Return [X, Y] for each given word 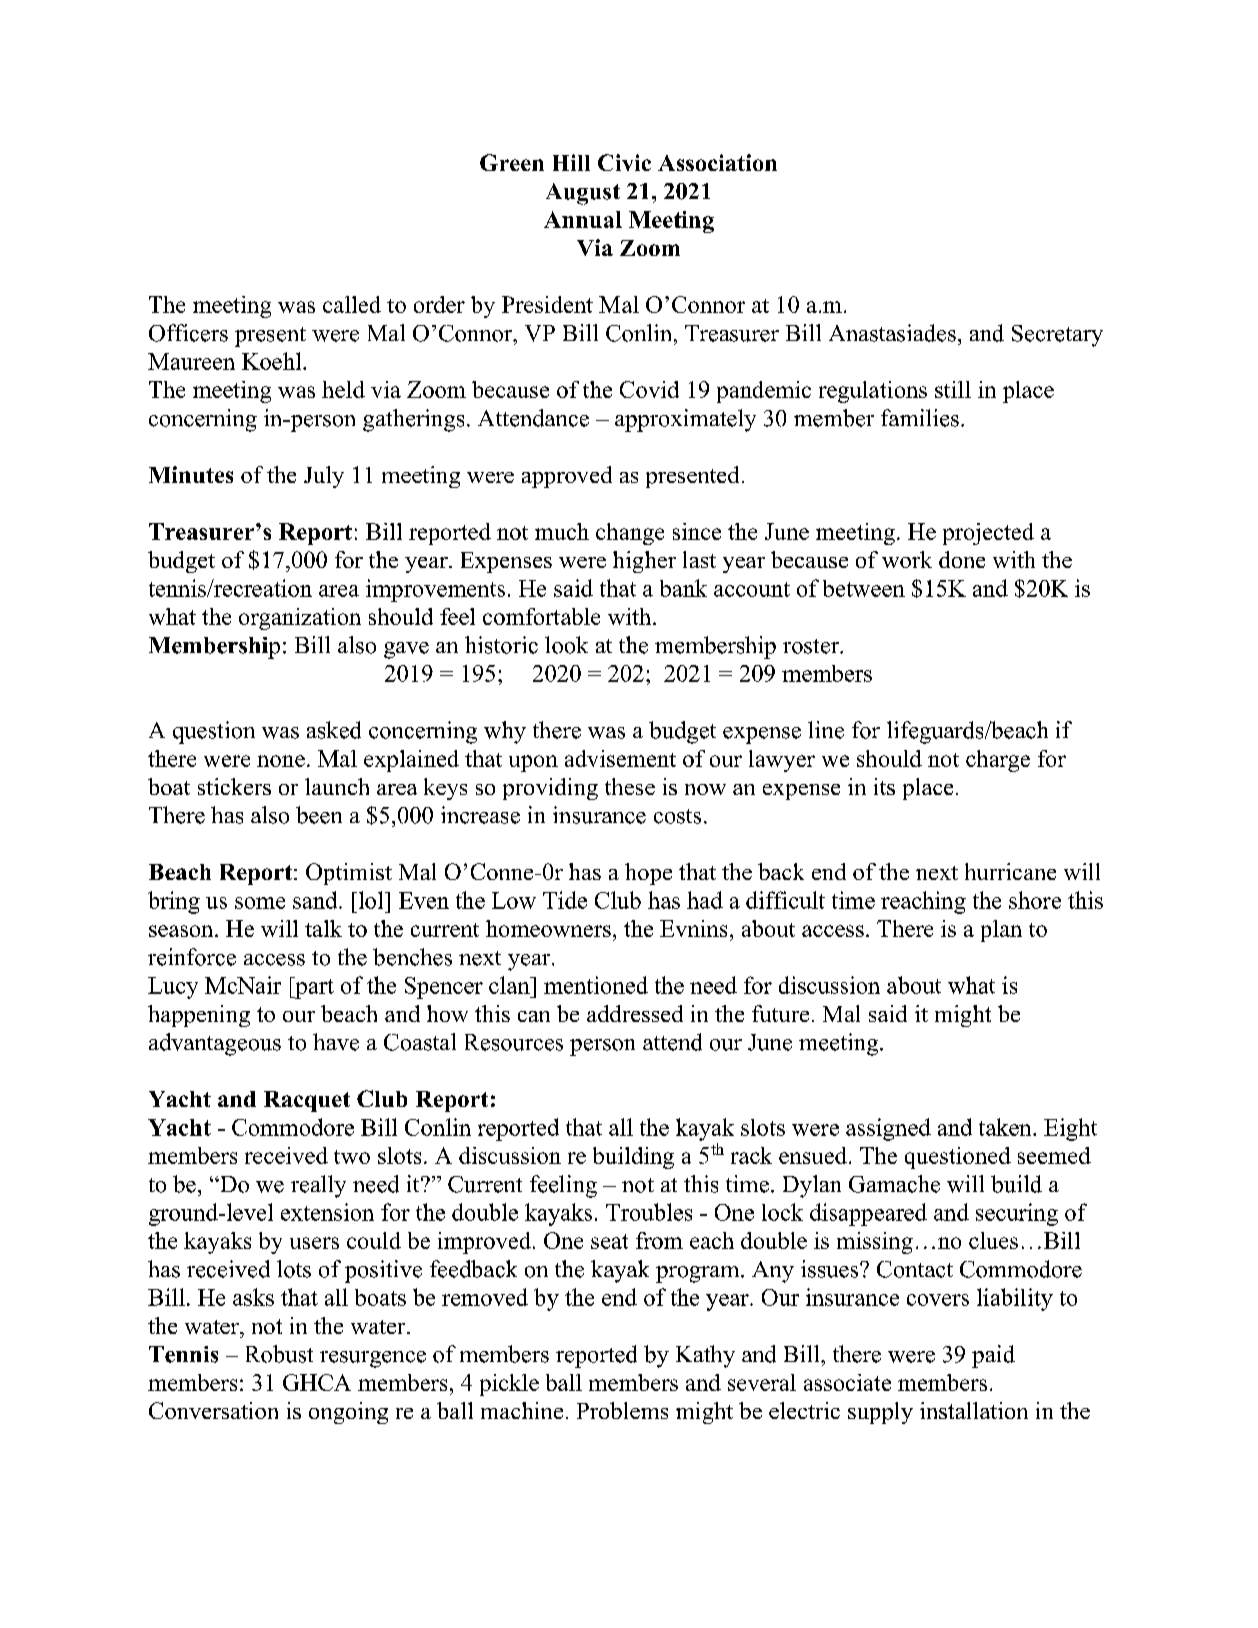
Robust [279, 1354]
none [281, 761]
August [583, 194]
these [630, 786]
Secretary [1057, 336]
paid [993, 1356]
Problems [622, 1410]
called [352, 304]
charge [998, 761]
